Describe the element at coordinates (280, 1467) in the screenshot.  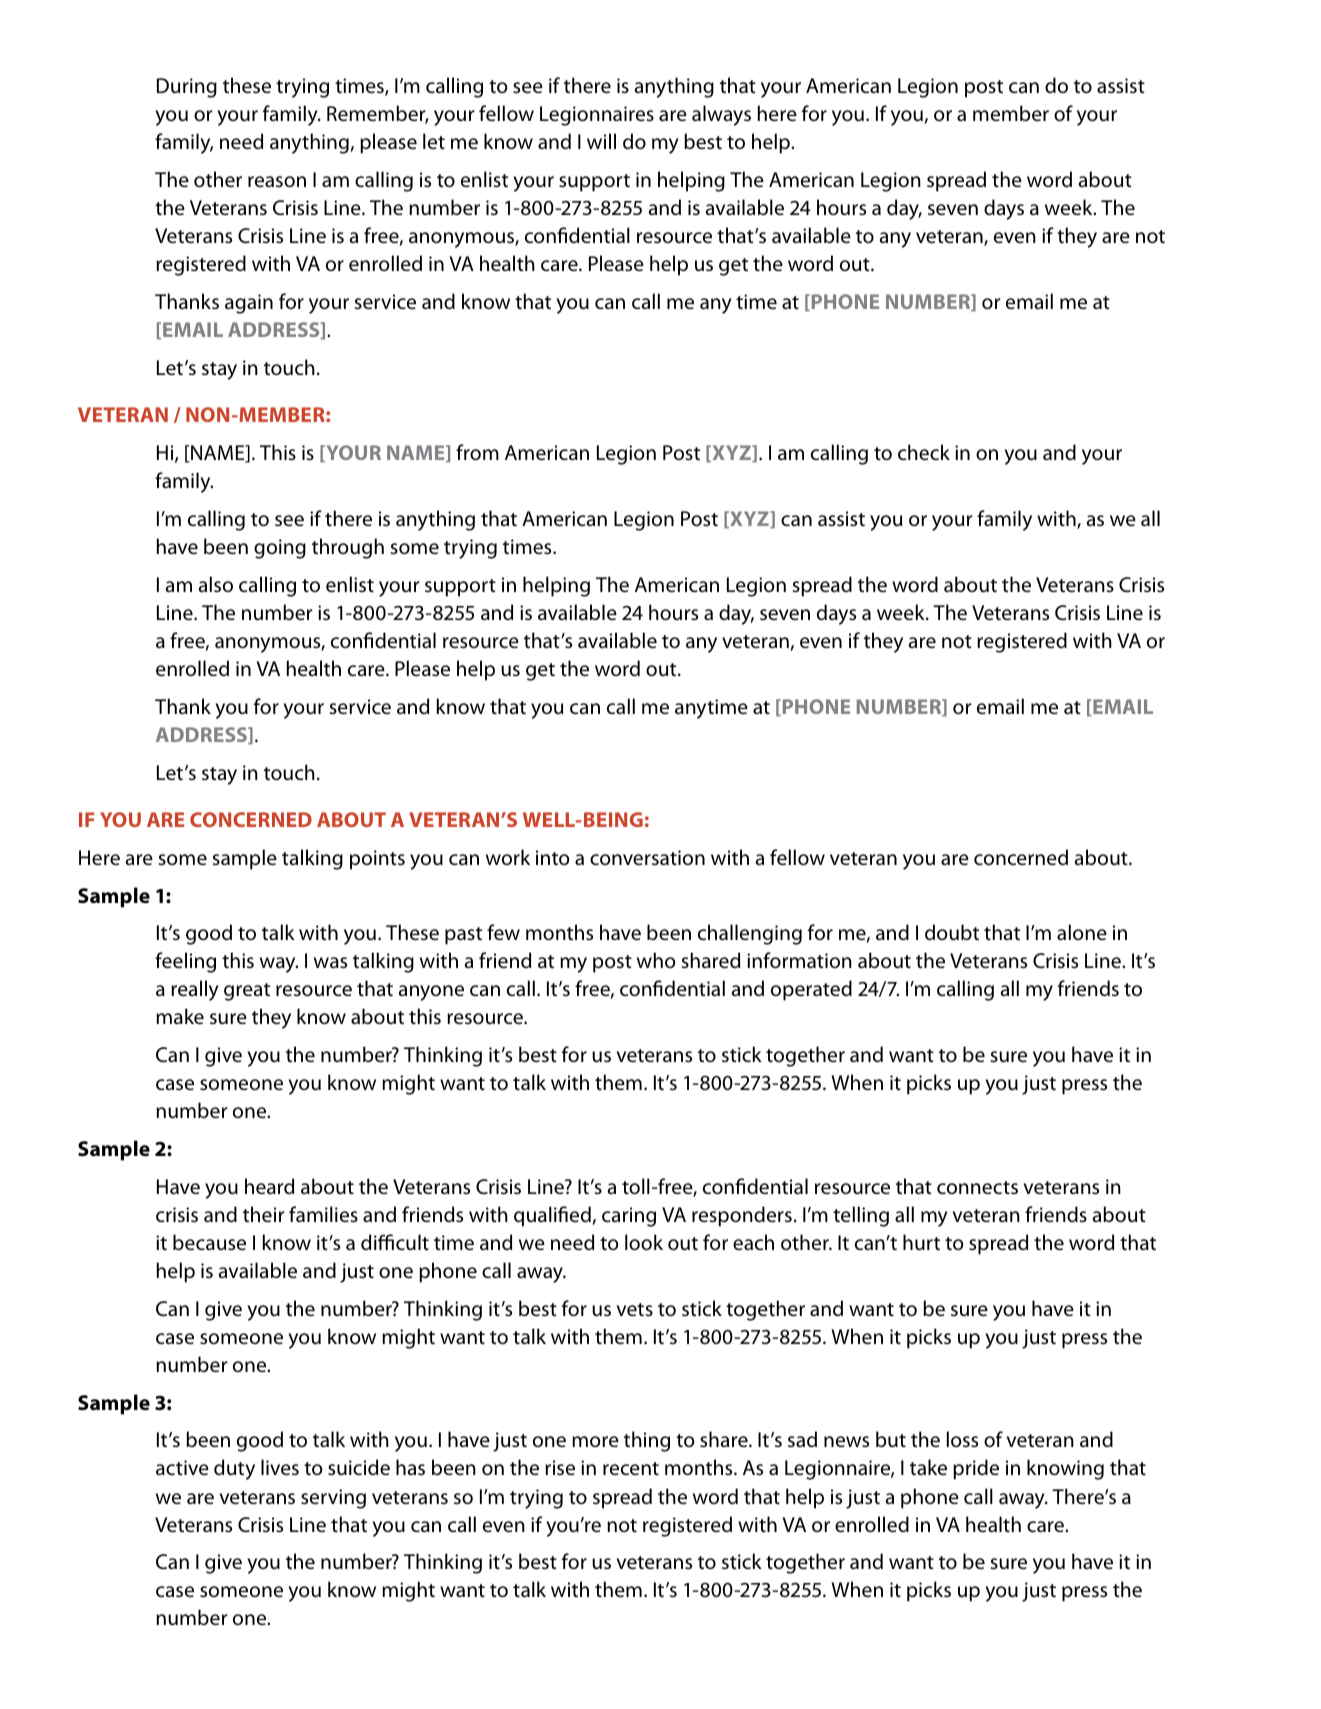
I see `lives` at that location.
